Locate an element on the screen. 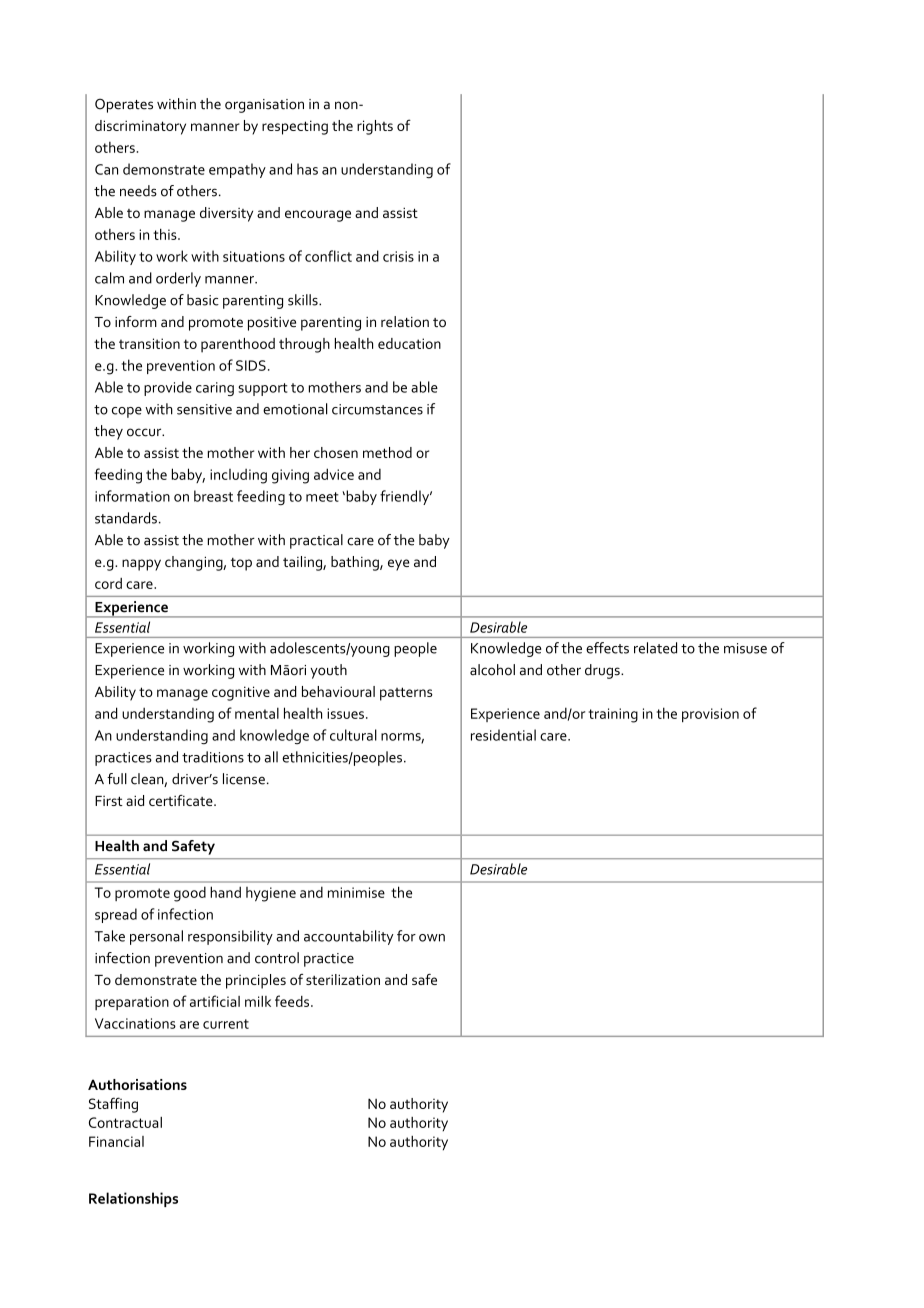 This screenshot has height=1308, width=924. provide is located at coordinates (168, 388).
